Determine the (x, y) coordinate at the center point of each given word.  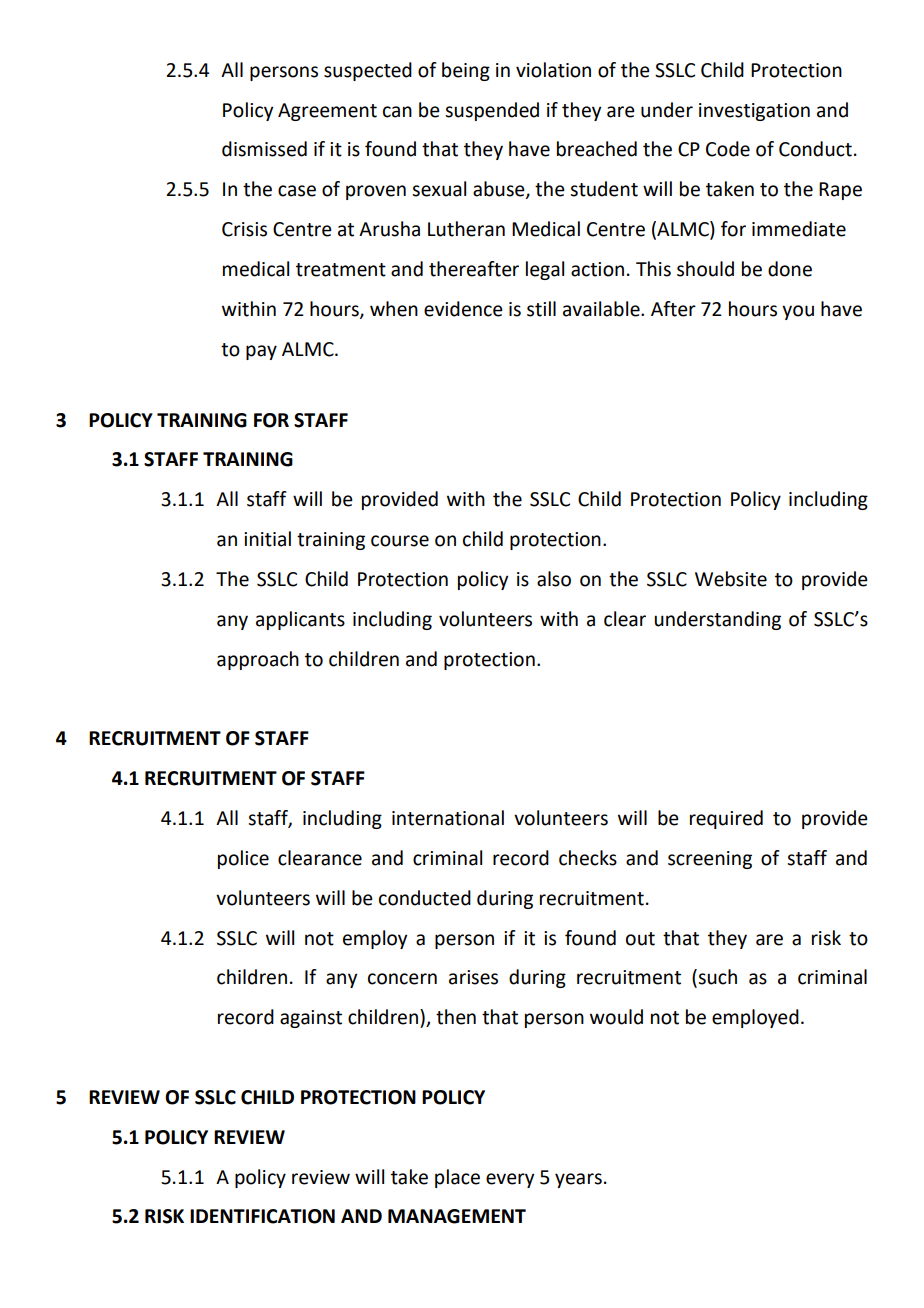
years (578, 1180)
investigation (754, 112)
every (510, 1180)
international (448, 818)
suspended (492, 111)
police (243, 859)
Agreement (327, 112)
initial (267, 539)
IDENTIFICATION (262, 1216)
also (554, 579)
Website (731, 579)
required (726, 819)
